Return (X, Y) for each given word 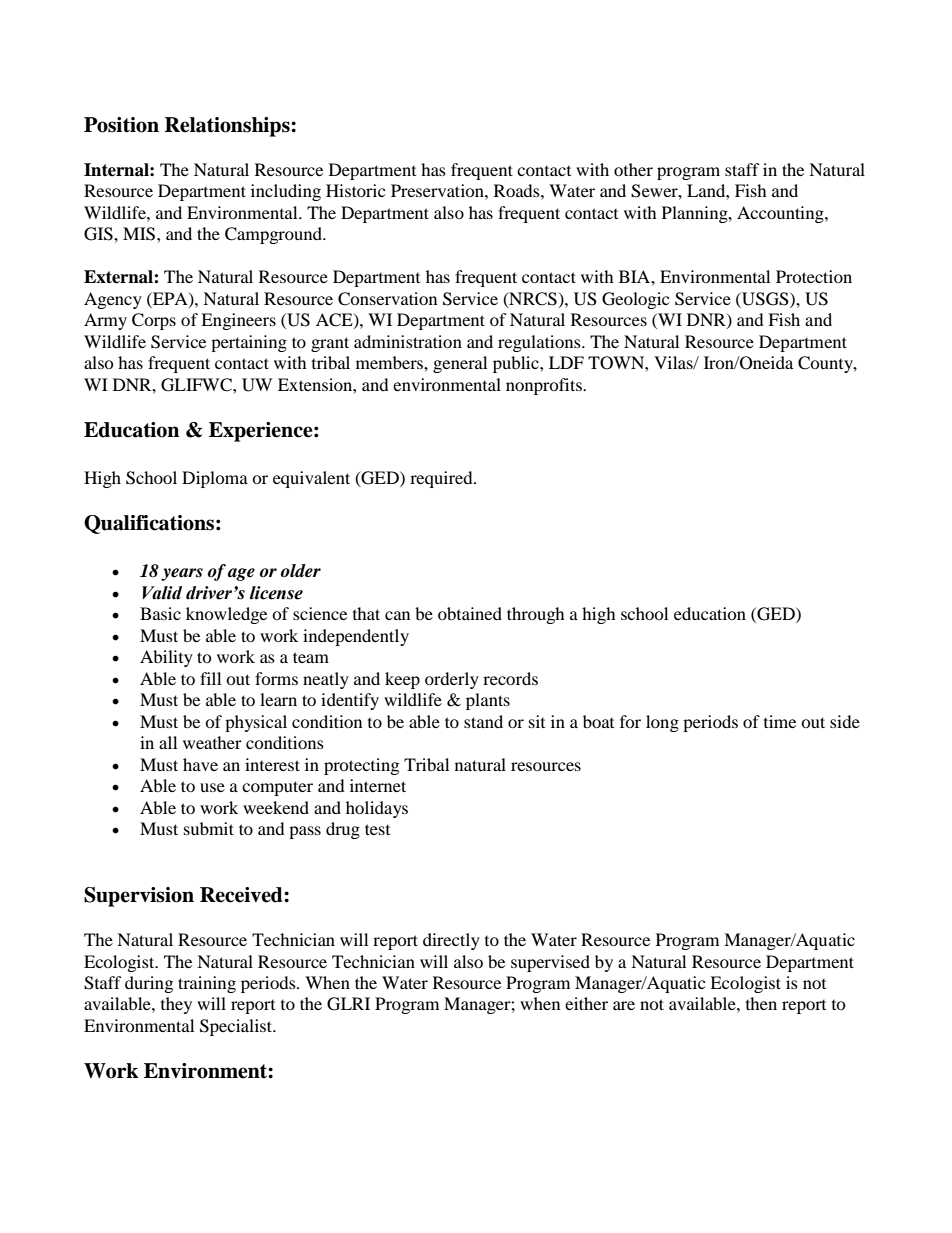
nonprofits (545, 386)
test (377, 829)
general (460, 364)
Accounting (781, 214)
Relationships (228, 127)
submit (209, 828)
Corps (154, 321)
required (442, 479)
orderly (452, 680)
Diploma (215, 479)
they (176, 1005)
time (780, 721)
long (662, 723)
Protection (814, 276)
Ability (166, 658)
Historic (355, 190)
